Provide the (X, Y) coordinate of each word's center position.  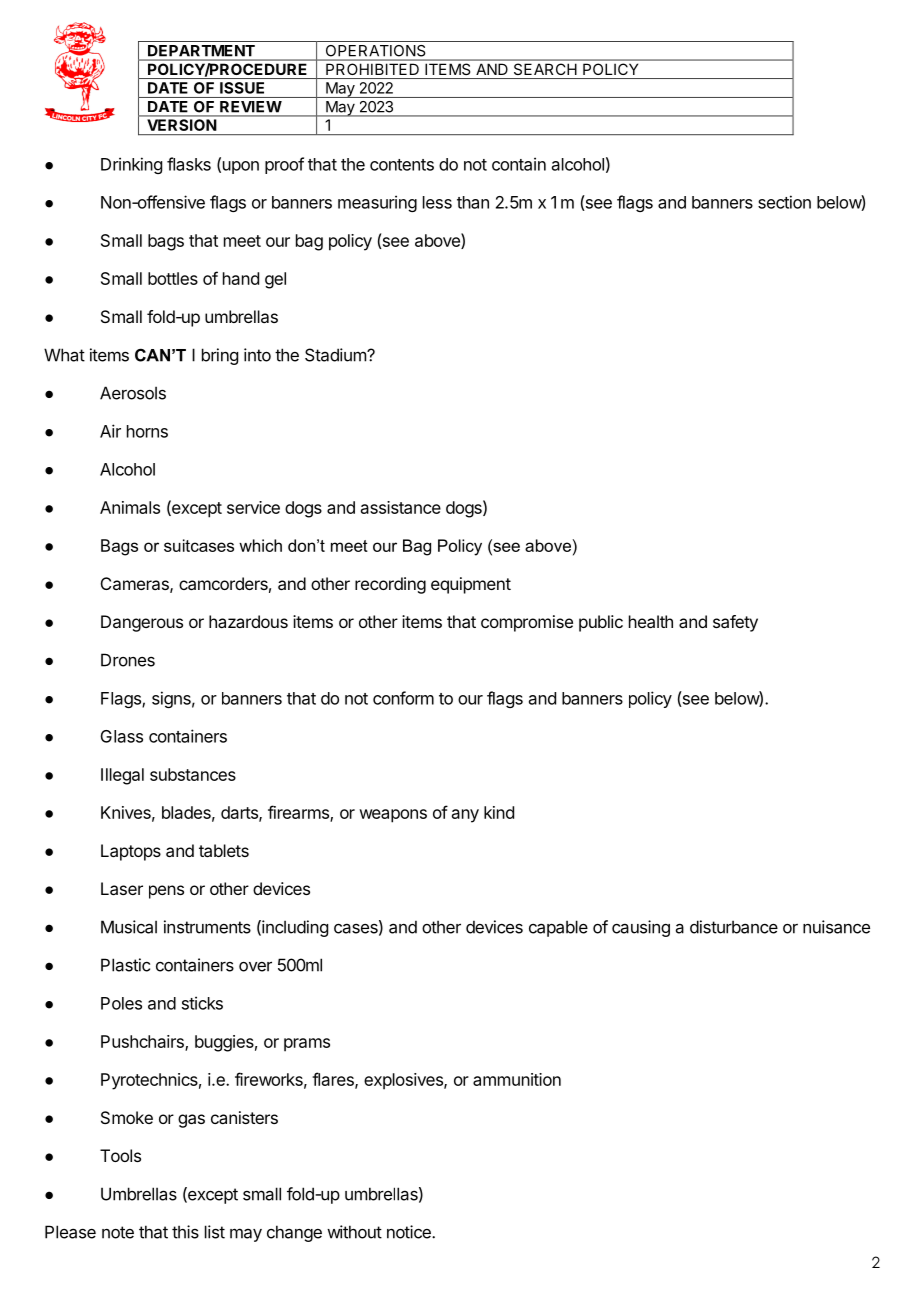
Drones (128, 660)
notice (410, 1232)
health (651, 621)
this (185, 1232)
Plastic (125, 965)
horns (147, 431)
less (437, 202)
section (784, 202)
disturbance (734, 927)
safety (735, 623)
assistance (401, 507)
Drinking (131, 165)
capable (558, 928)
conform (403, 698)
